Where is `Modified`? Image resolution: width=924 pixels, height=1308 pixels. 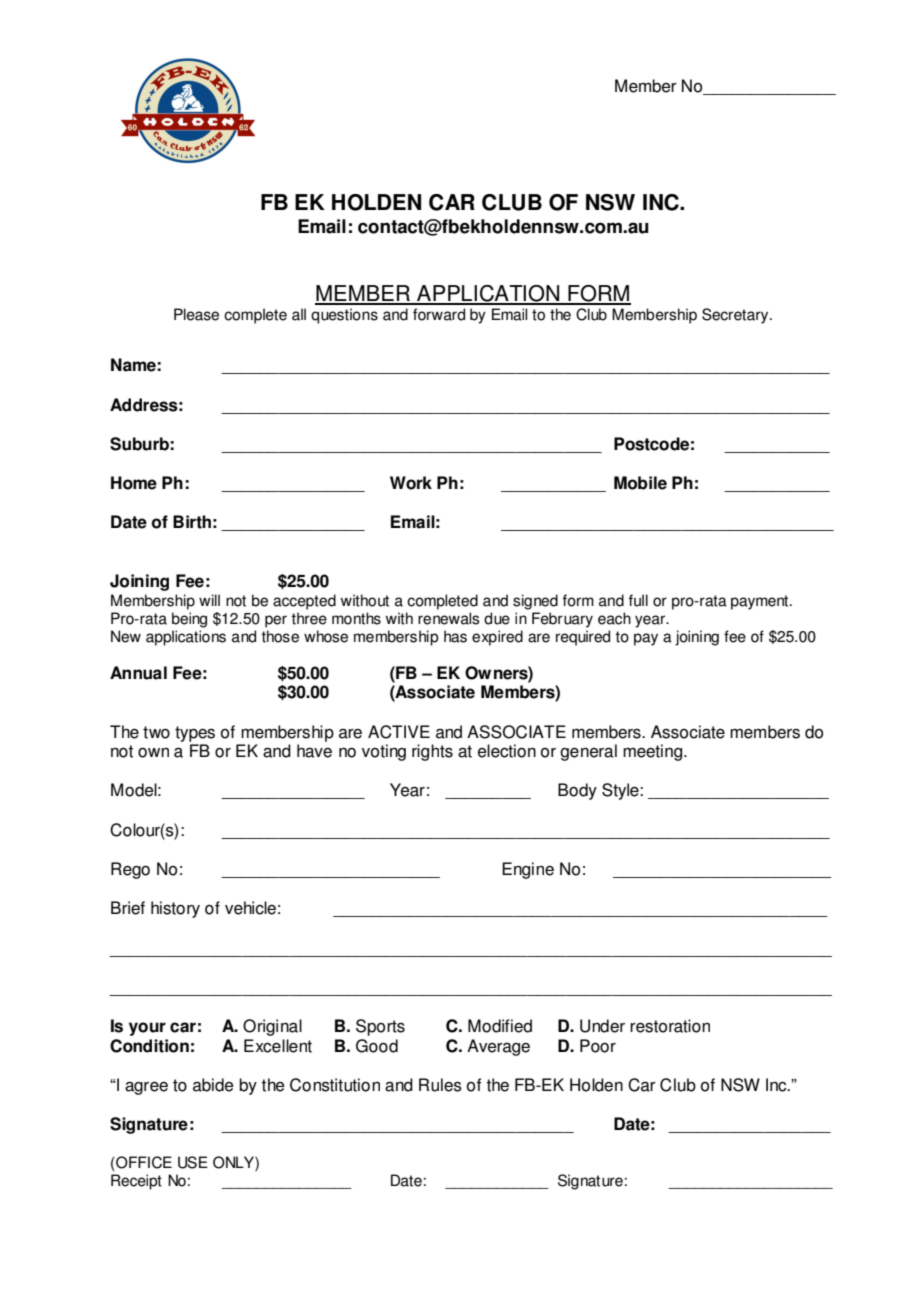
Modified is located at coordinates (500, 1026).
